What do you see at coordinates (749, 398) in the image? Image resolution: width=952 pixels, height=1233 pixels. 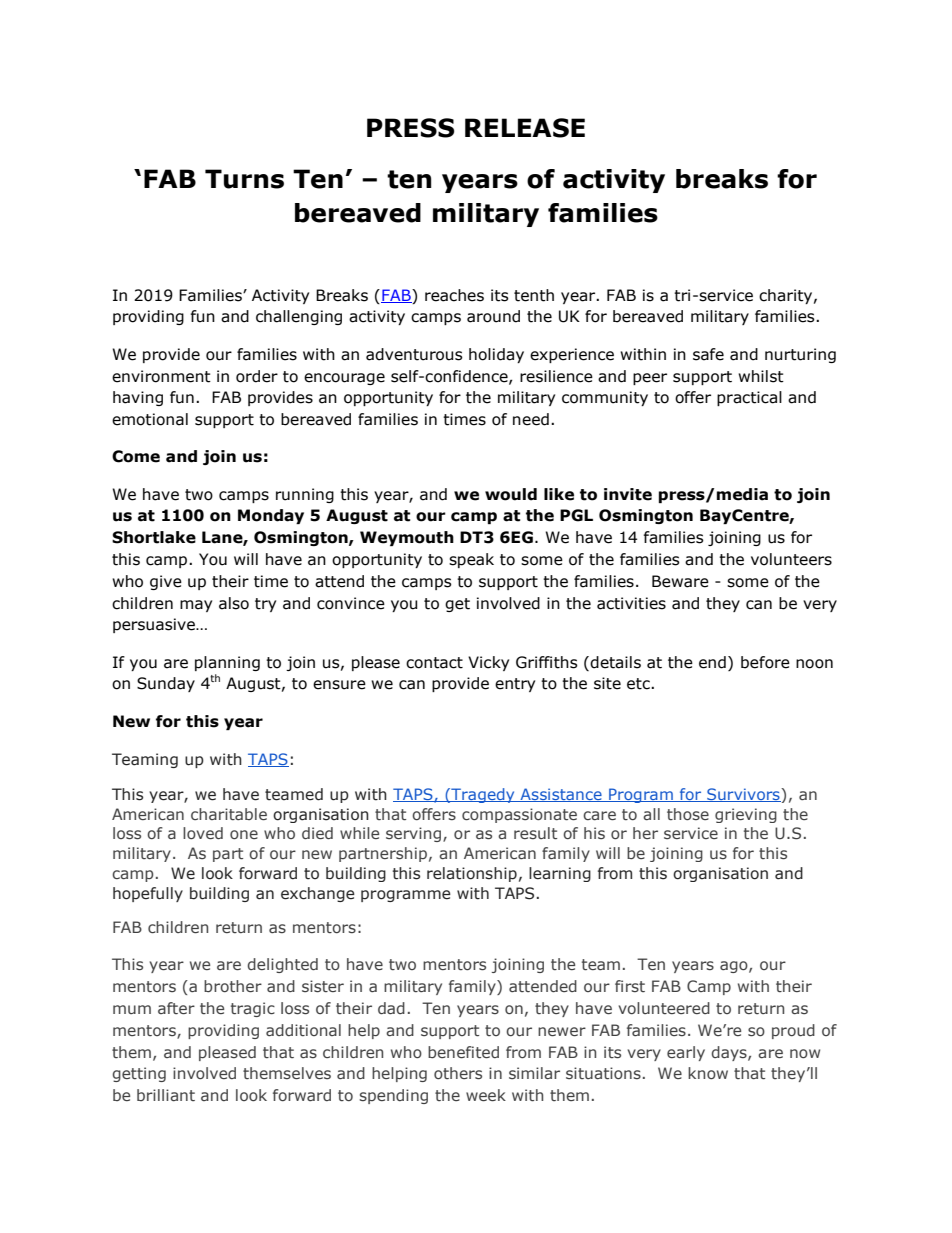 I see `practical` at bounding box center [749, 398].
